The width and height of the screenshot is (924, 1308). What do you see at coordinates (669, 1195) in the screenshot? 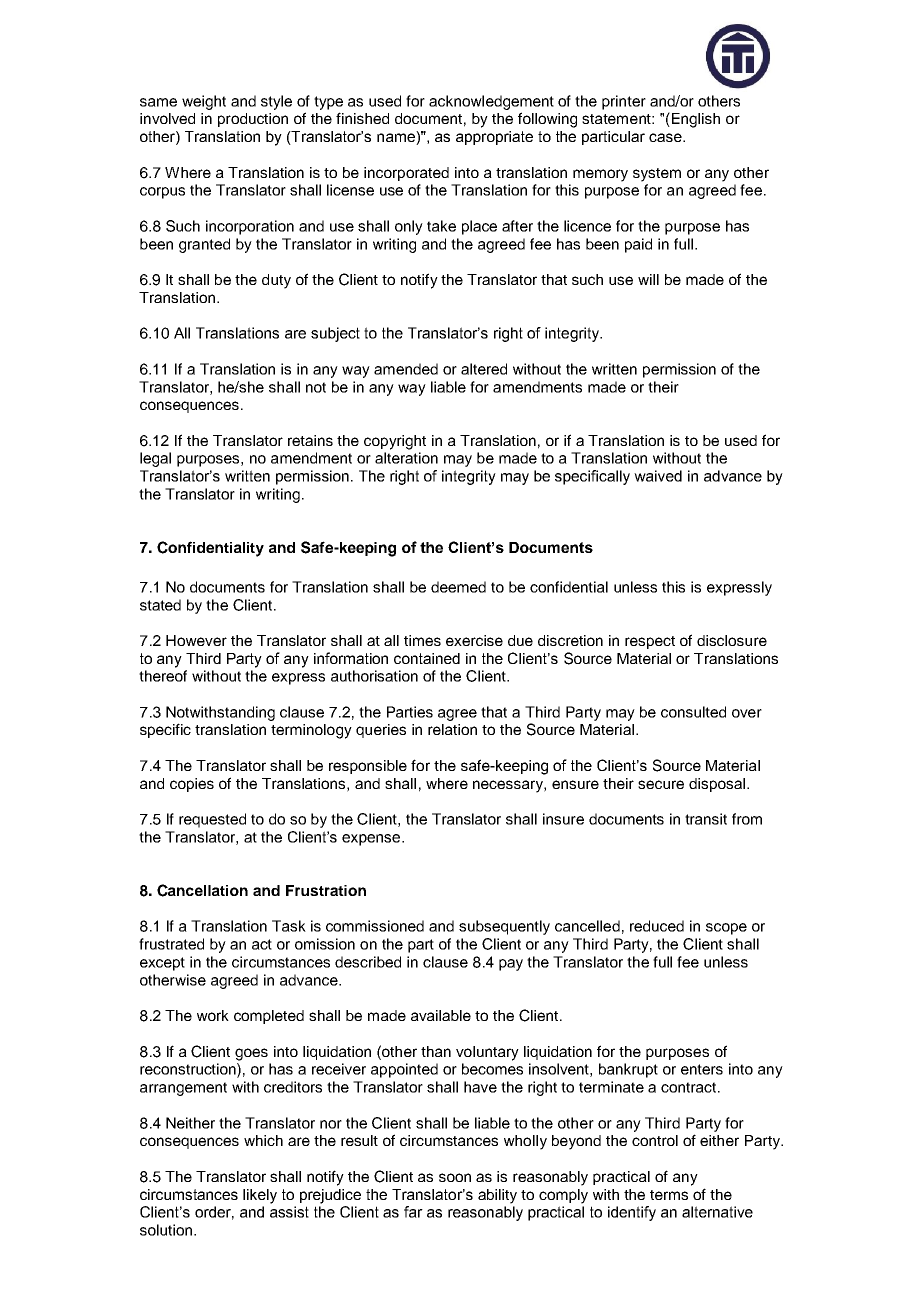
I see `terms` at bounding box center [669, 1195].
